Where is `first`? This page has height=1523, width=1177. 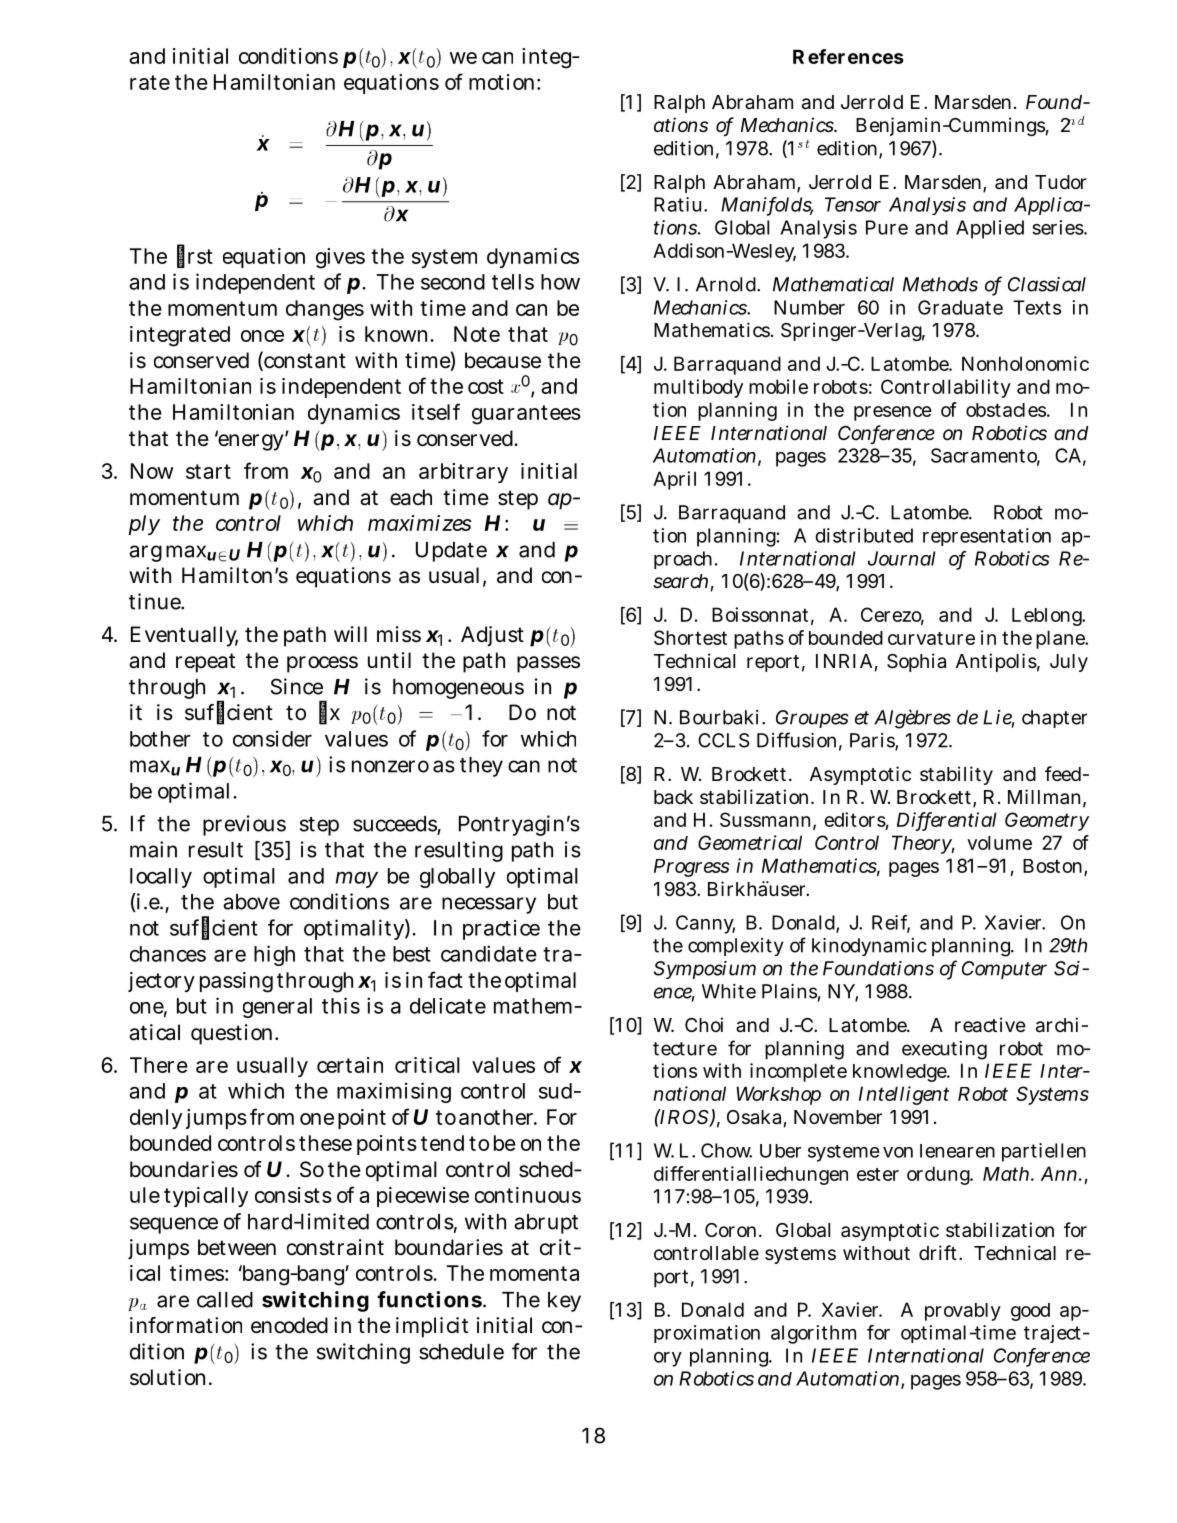
first is located at coordinates (195, 256).
